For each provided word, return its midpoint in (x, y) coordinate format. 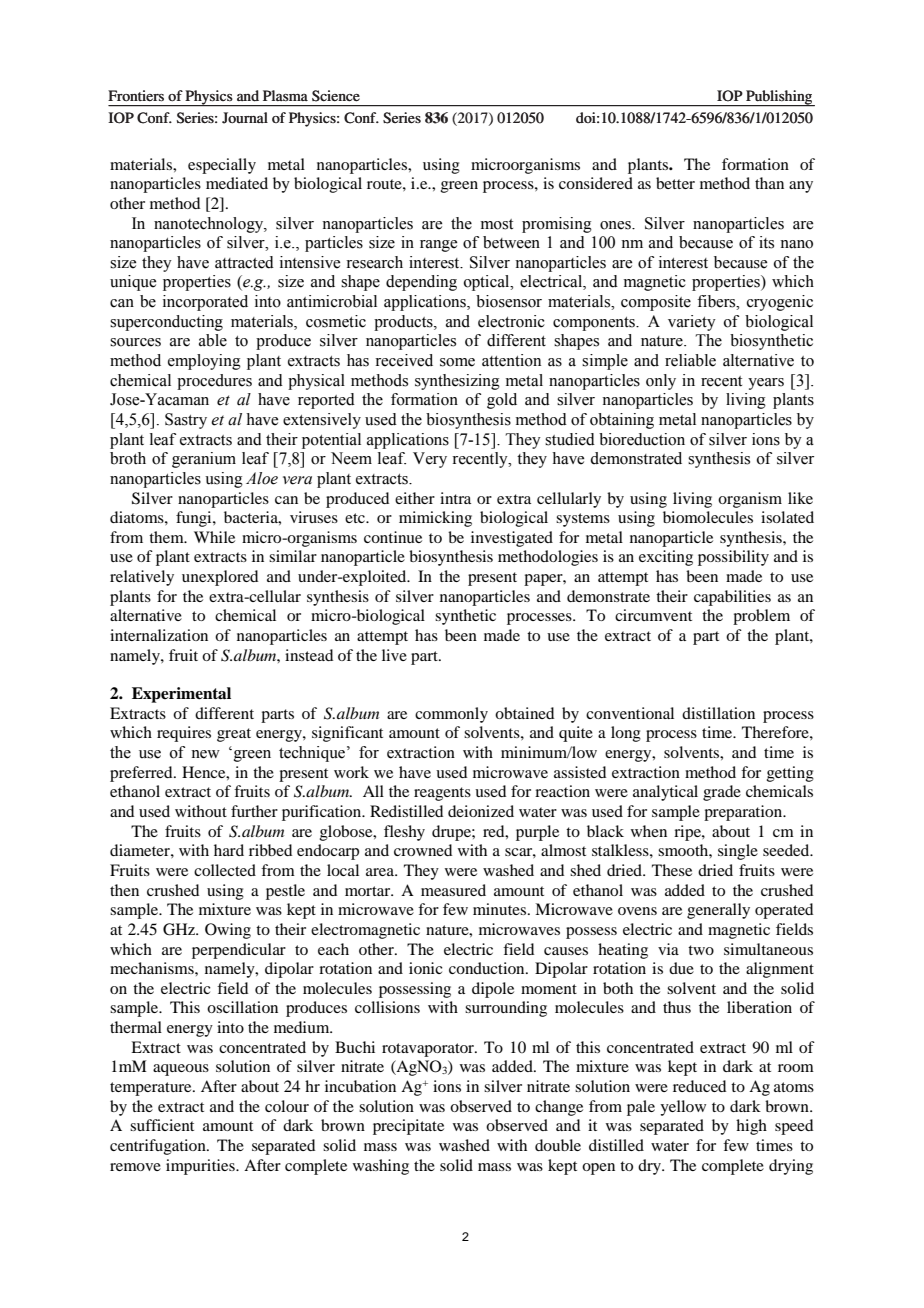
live (394, 655)
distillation (718, 713)
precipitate (408, 1127)
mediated (237, 183)
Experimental (181, 695)
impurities (201, 1167)
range (438, 246)
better (675, 183)
